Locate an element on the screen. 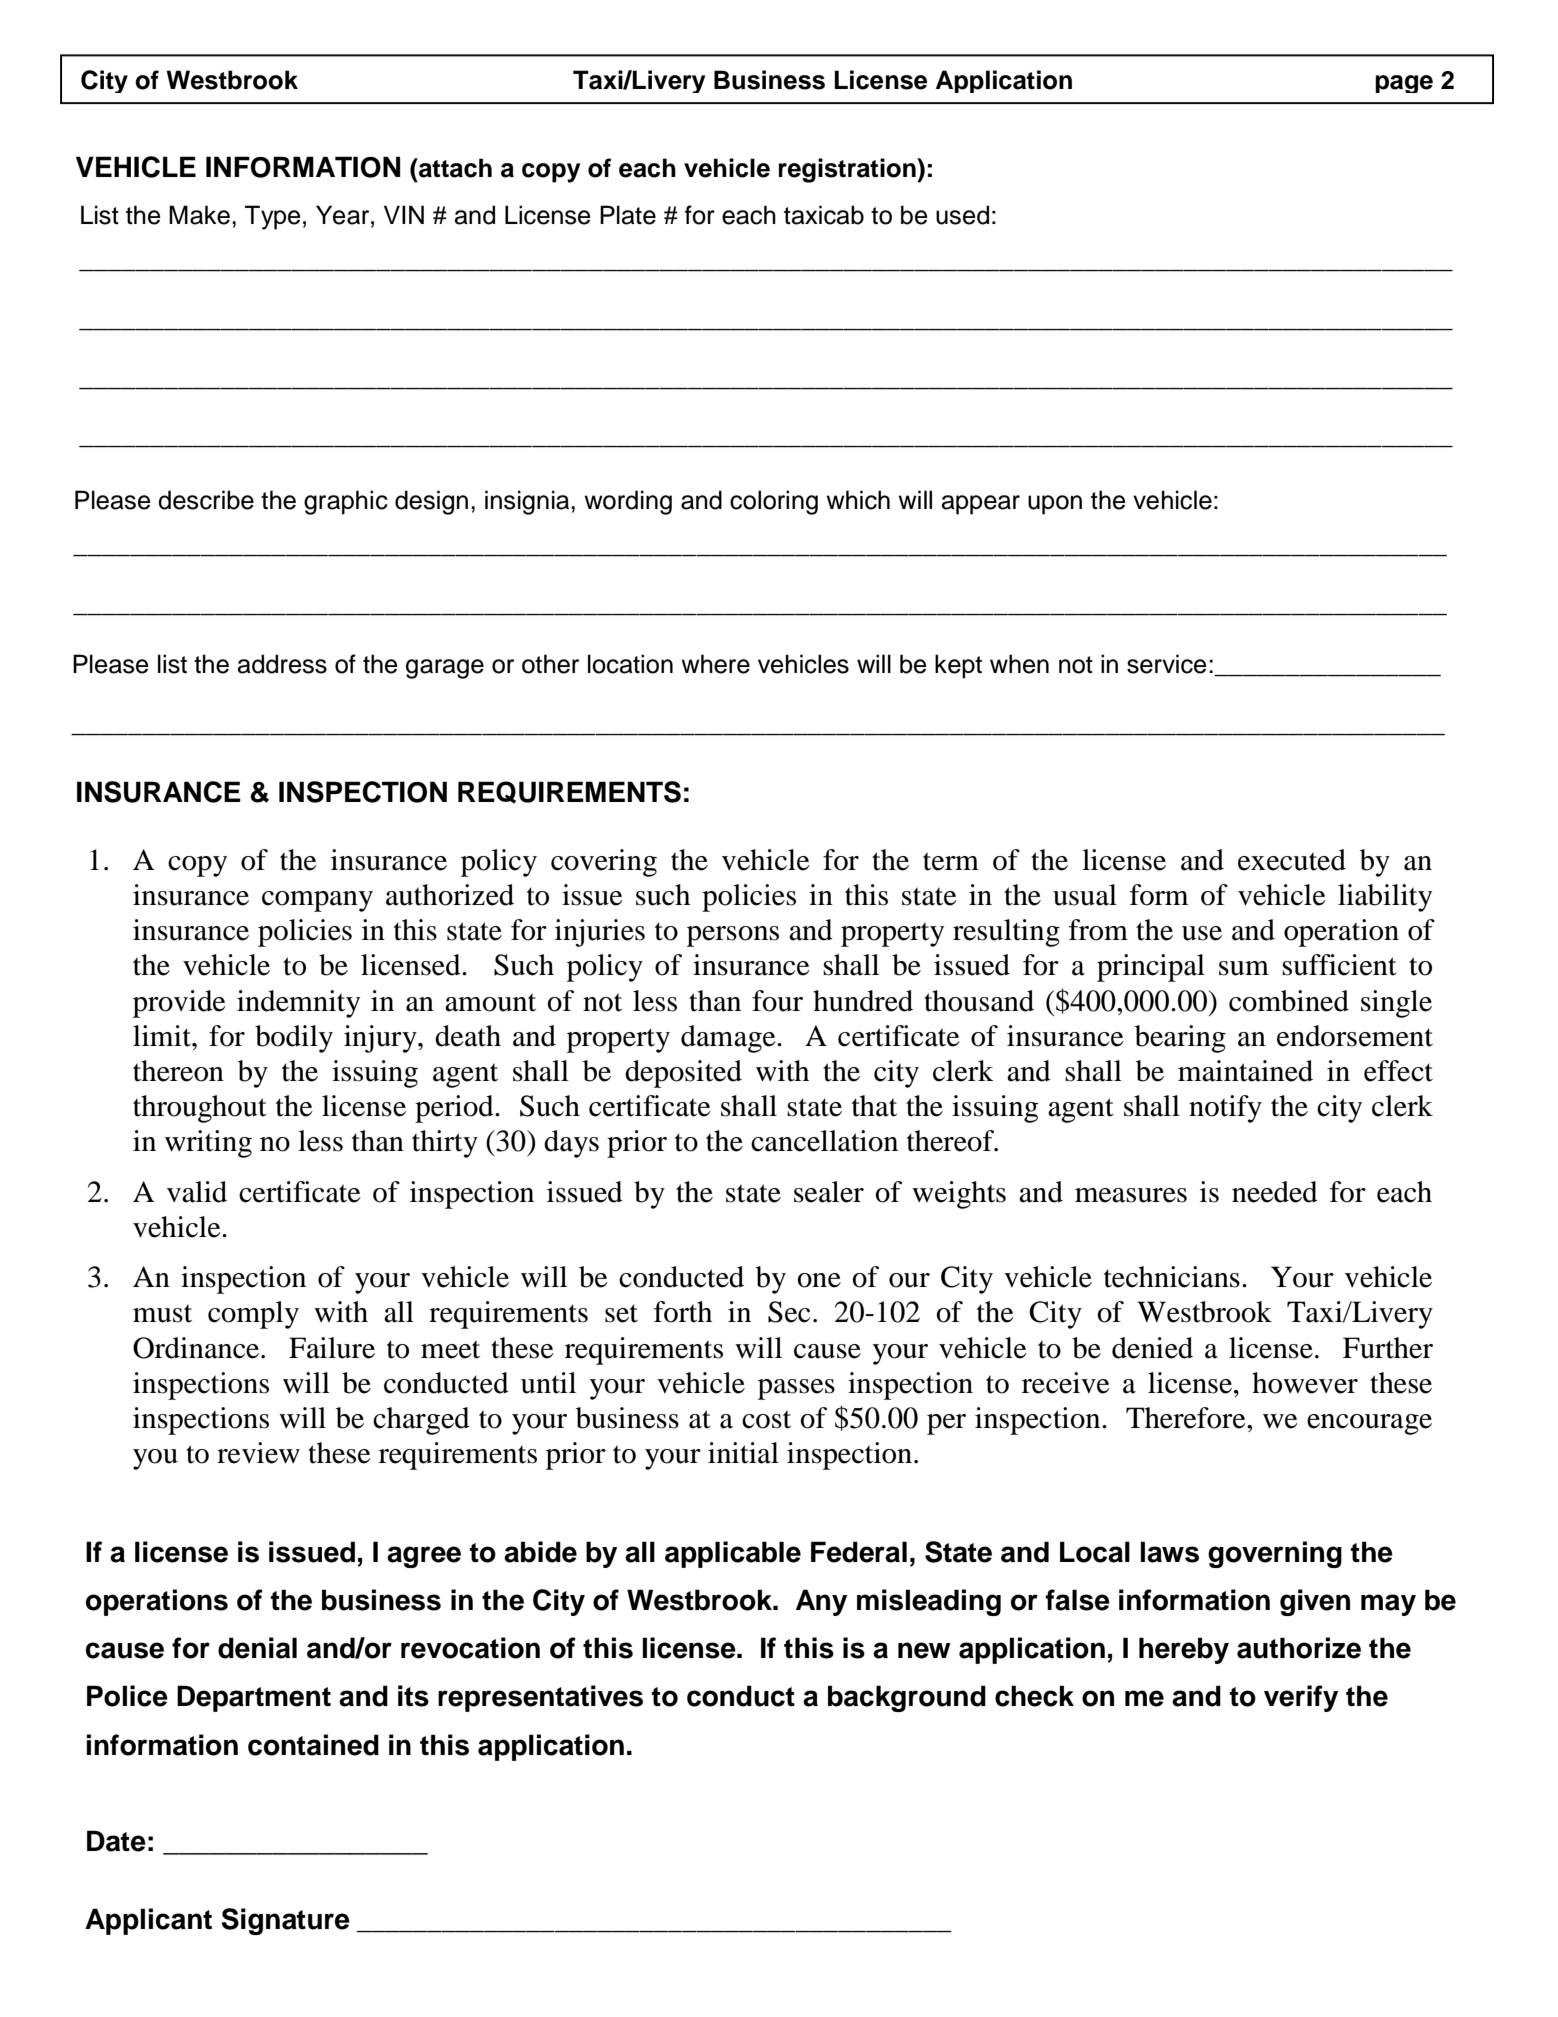 Image resolution: width=1558 pixels, height=2017 pixels. page is located at coordinates (1404, 84).
